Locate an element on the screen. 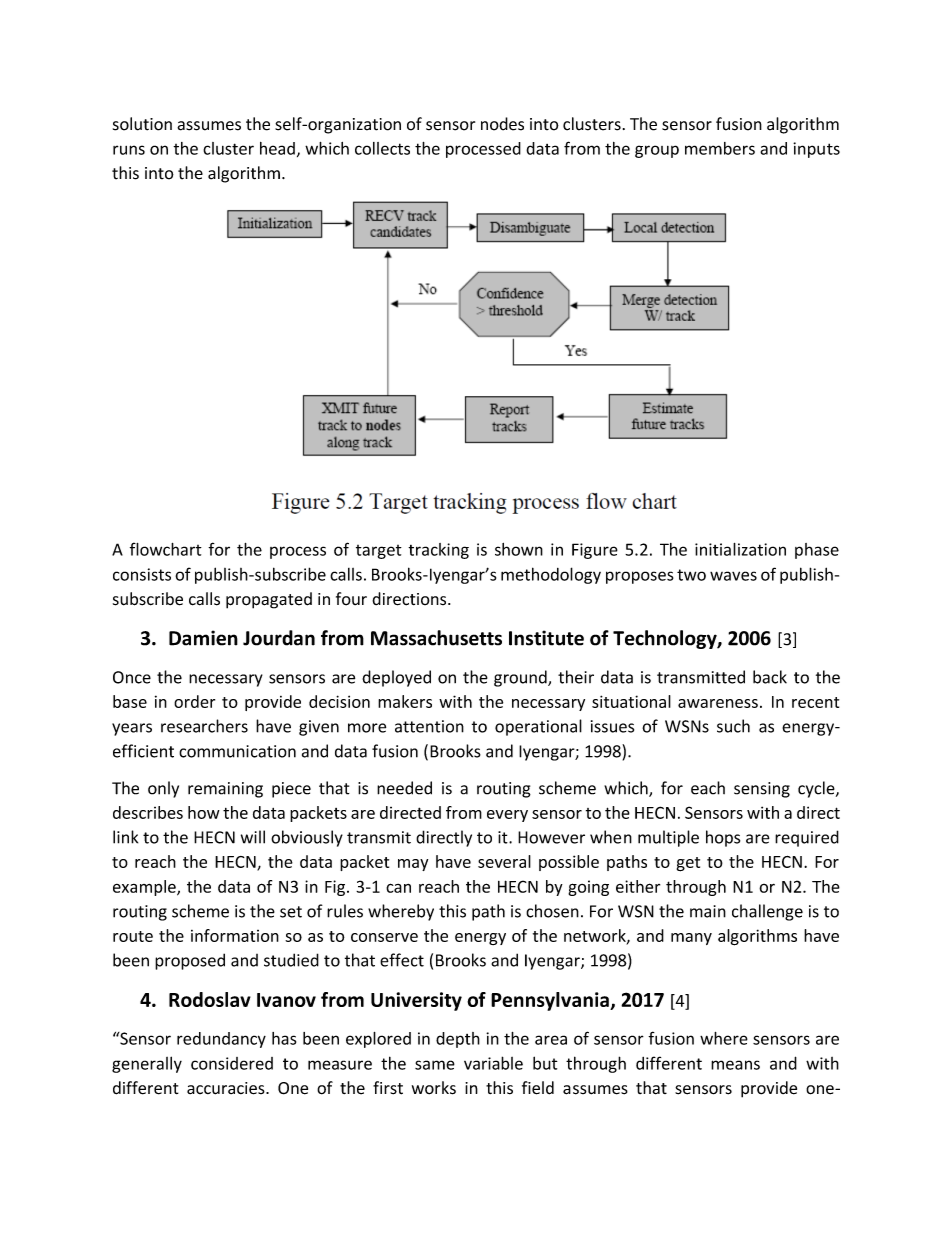  Massachusetts is located at coordinates (436, 638).
